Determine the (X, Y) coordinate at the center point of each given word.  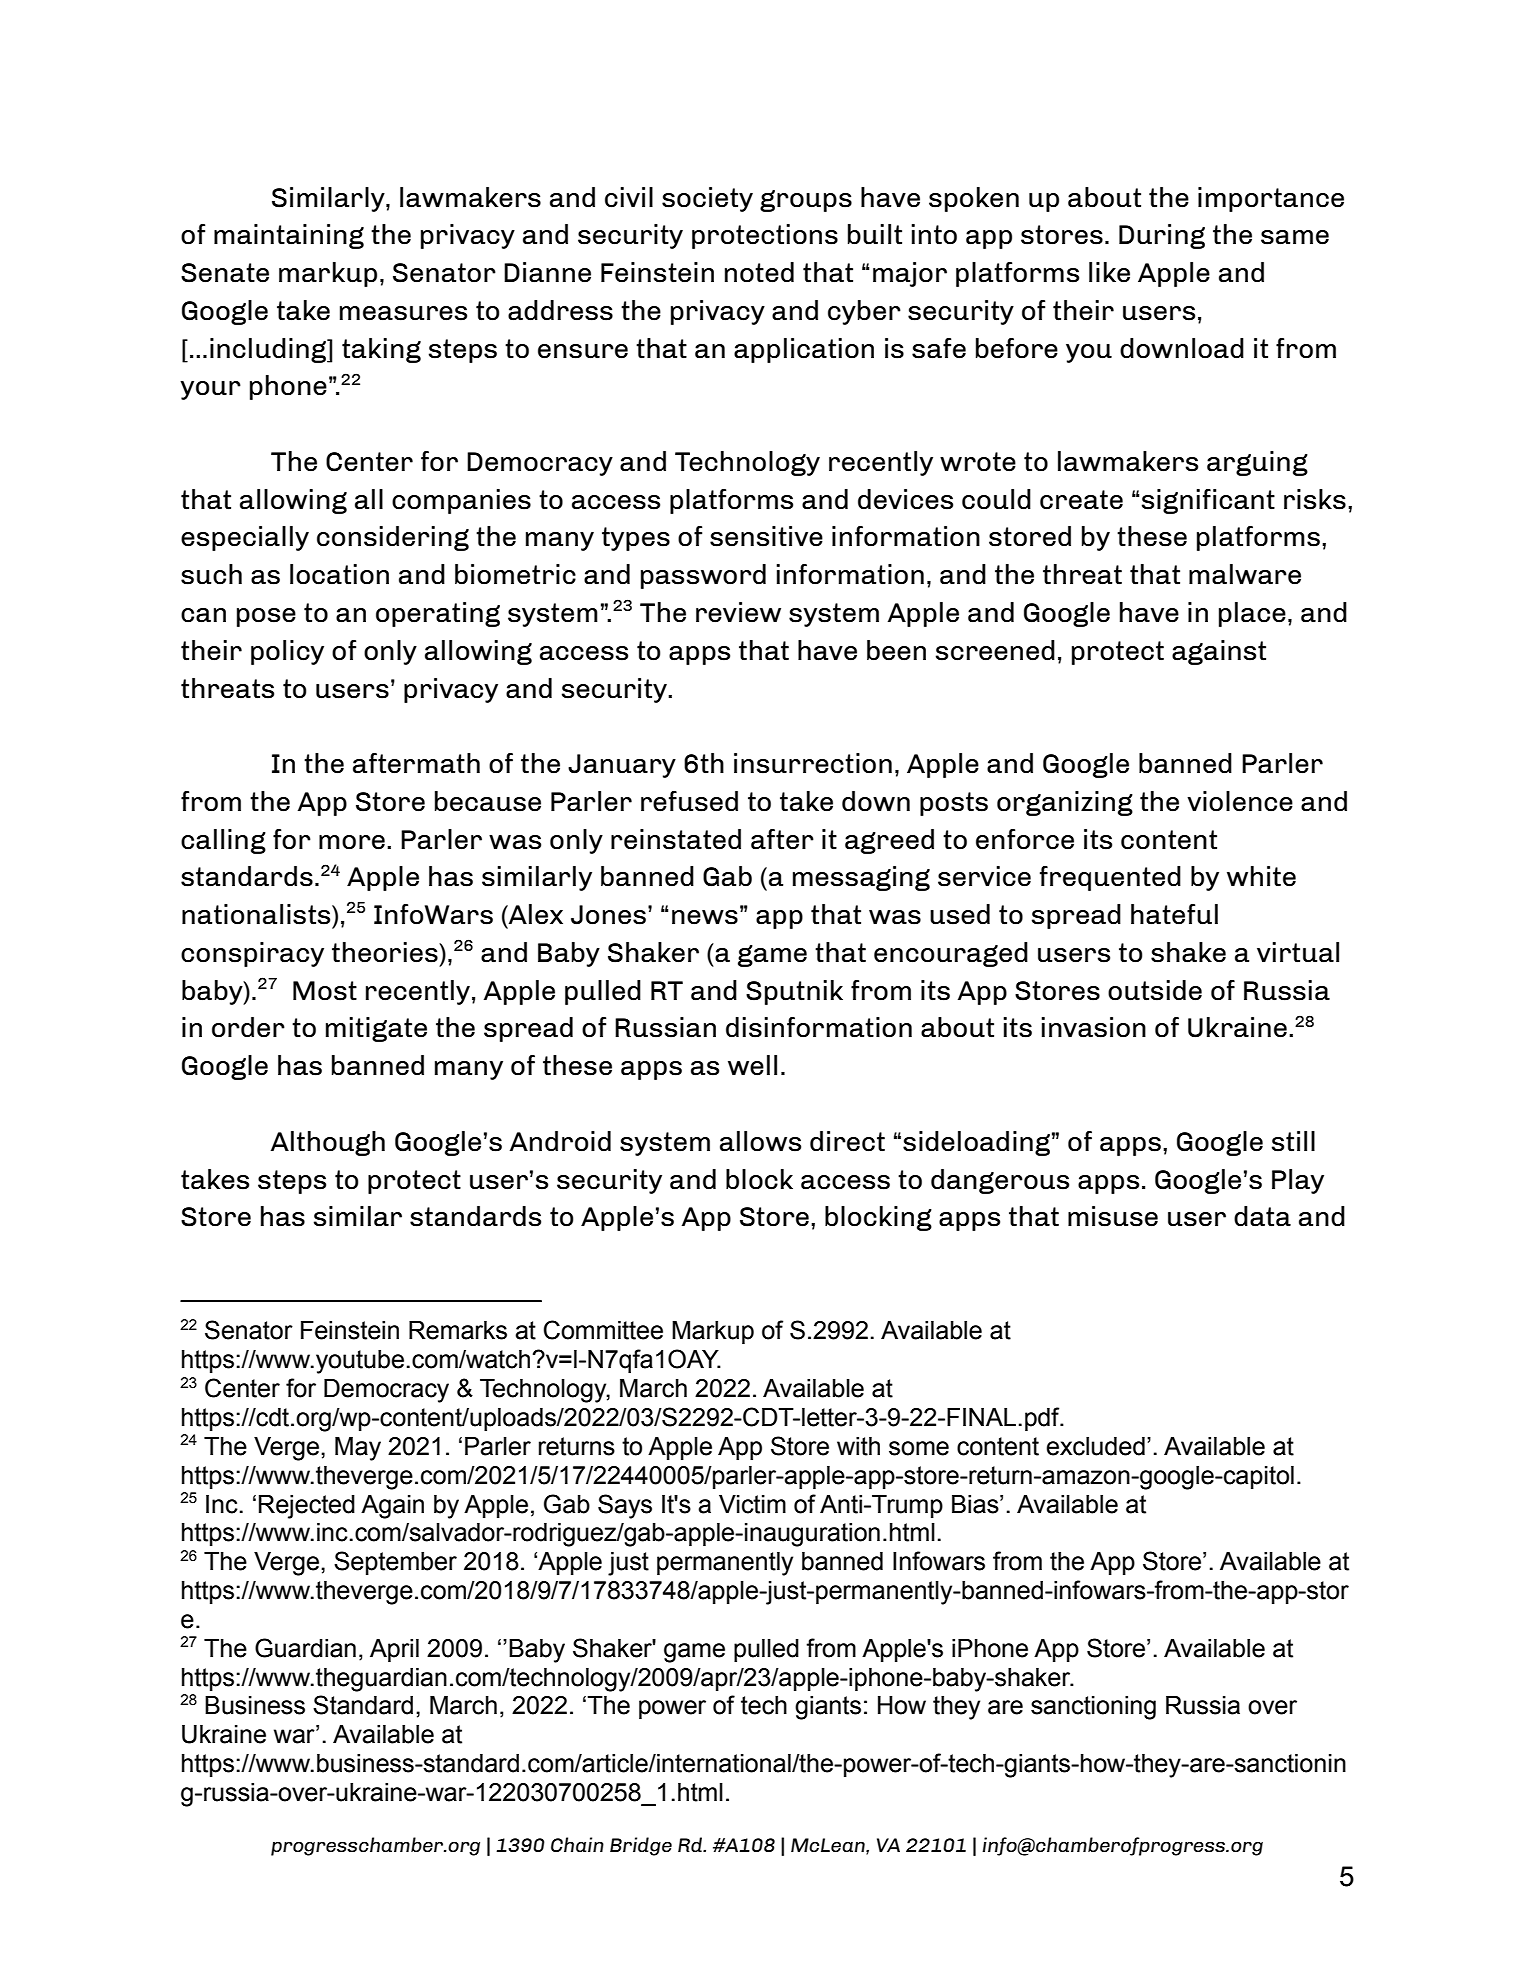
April (394, 1650)
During (1162, 236)
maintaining (289, 236)
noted (759, 272)
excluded (1095, 1446)
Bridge (641, 1846)
